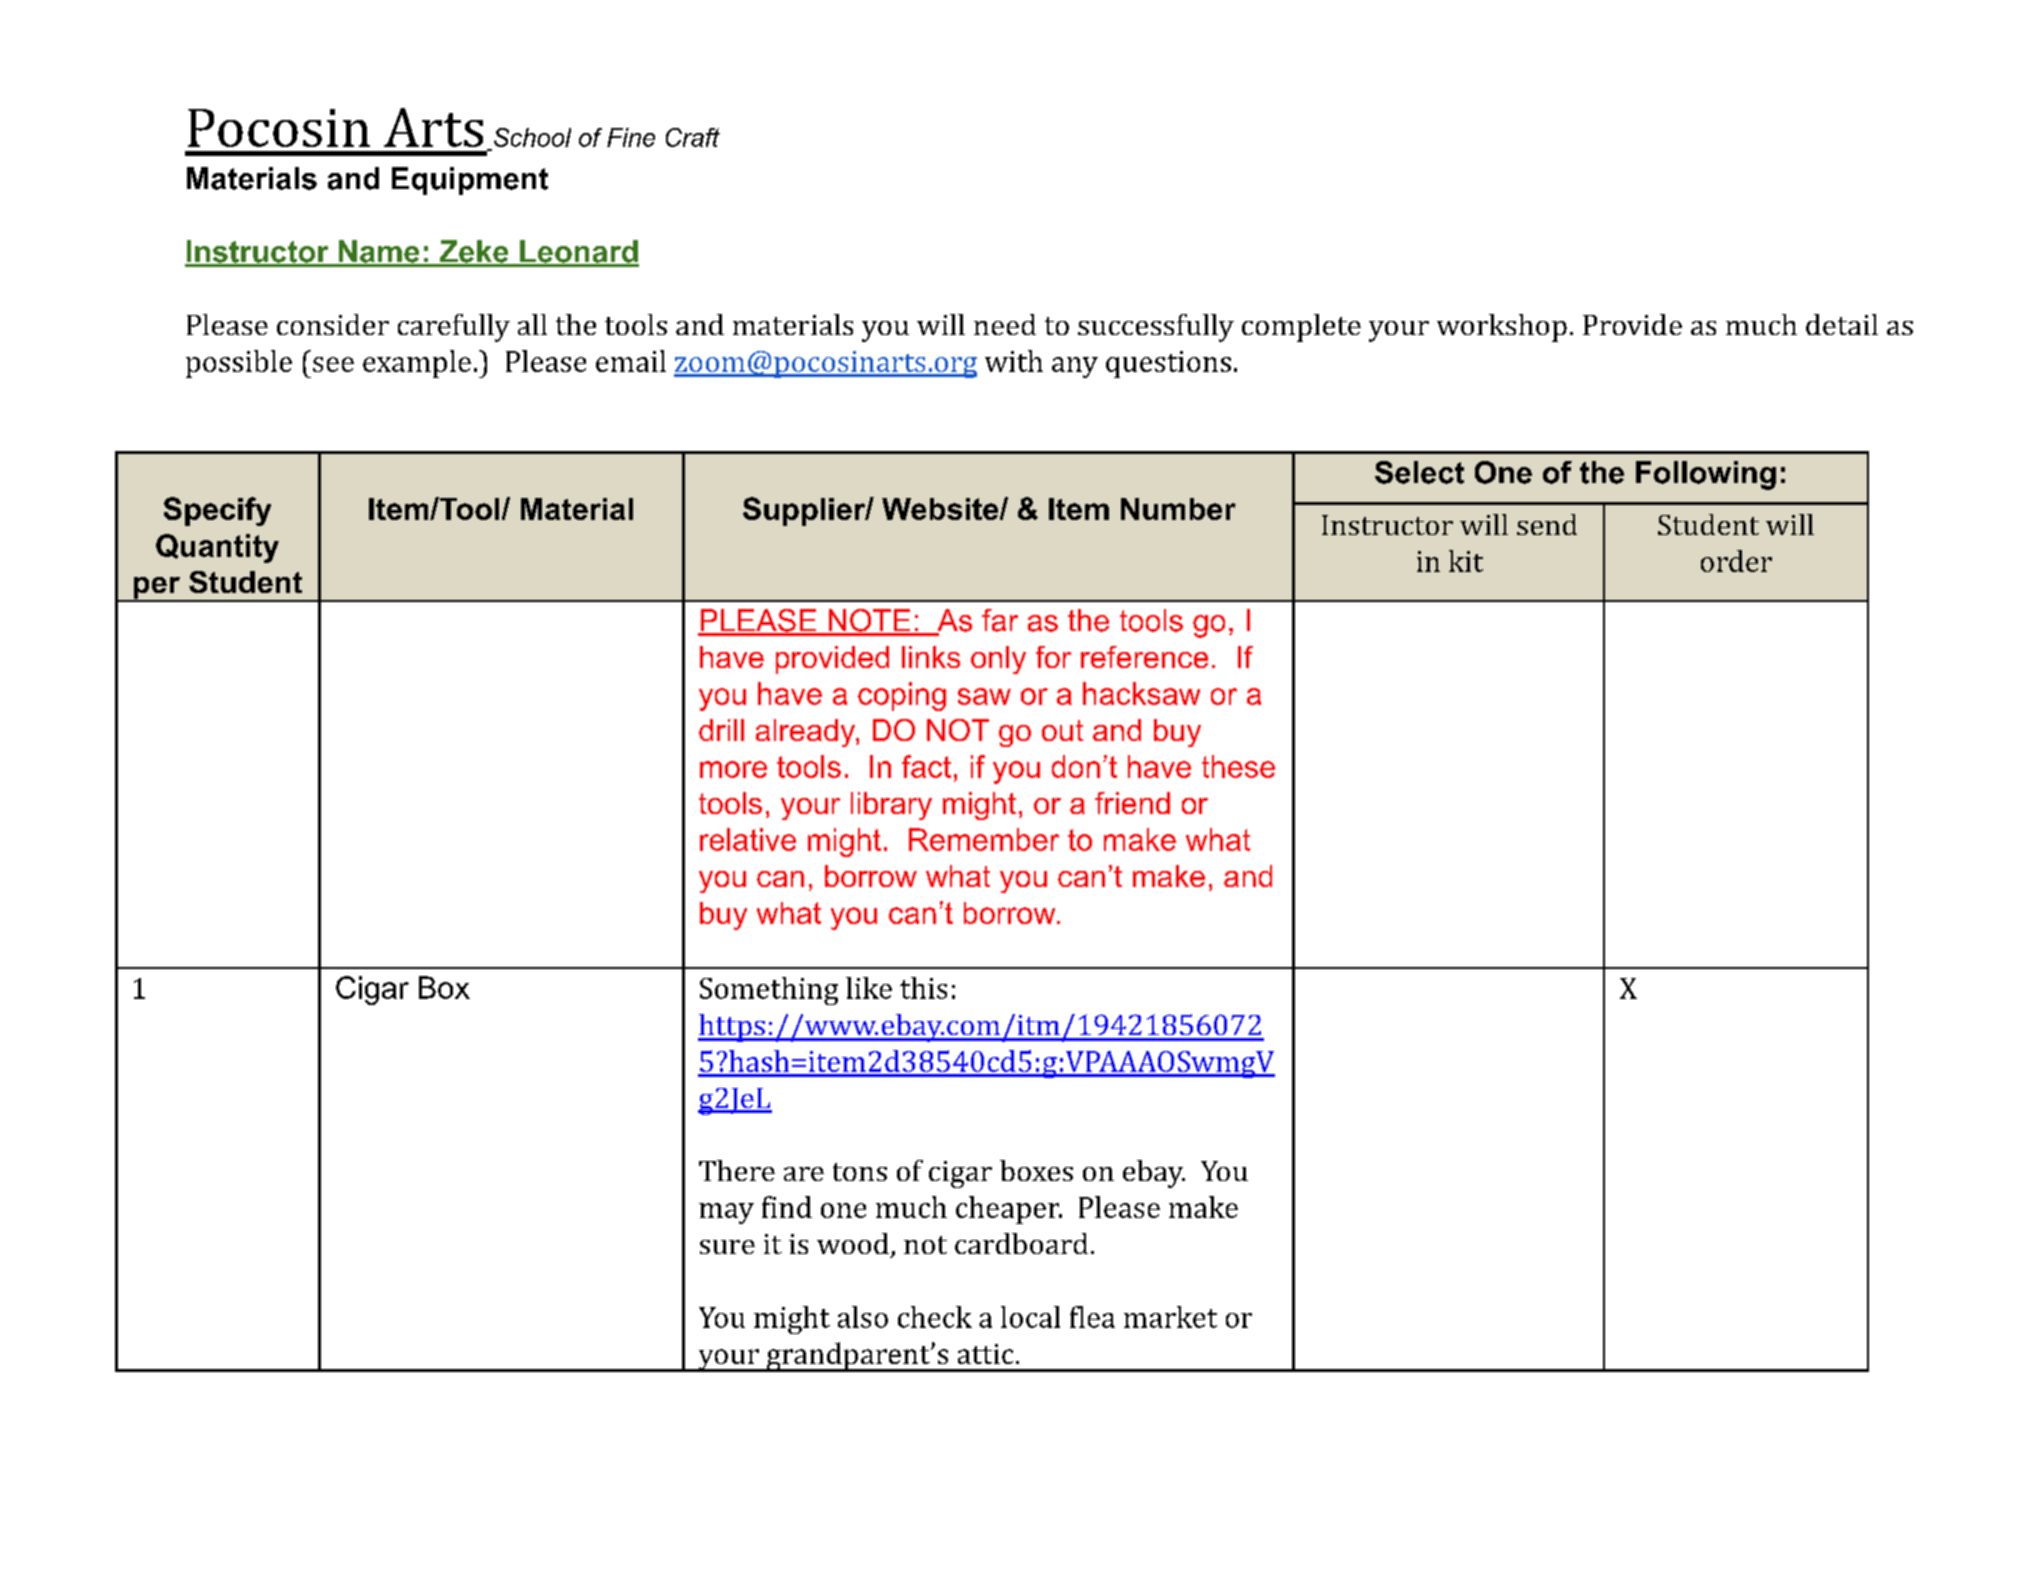 The height and width of the document is (1569, 2031). What do you see at coordinates (941, 509) in the document?
I see `Website` at bounding box center [941, 509].
